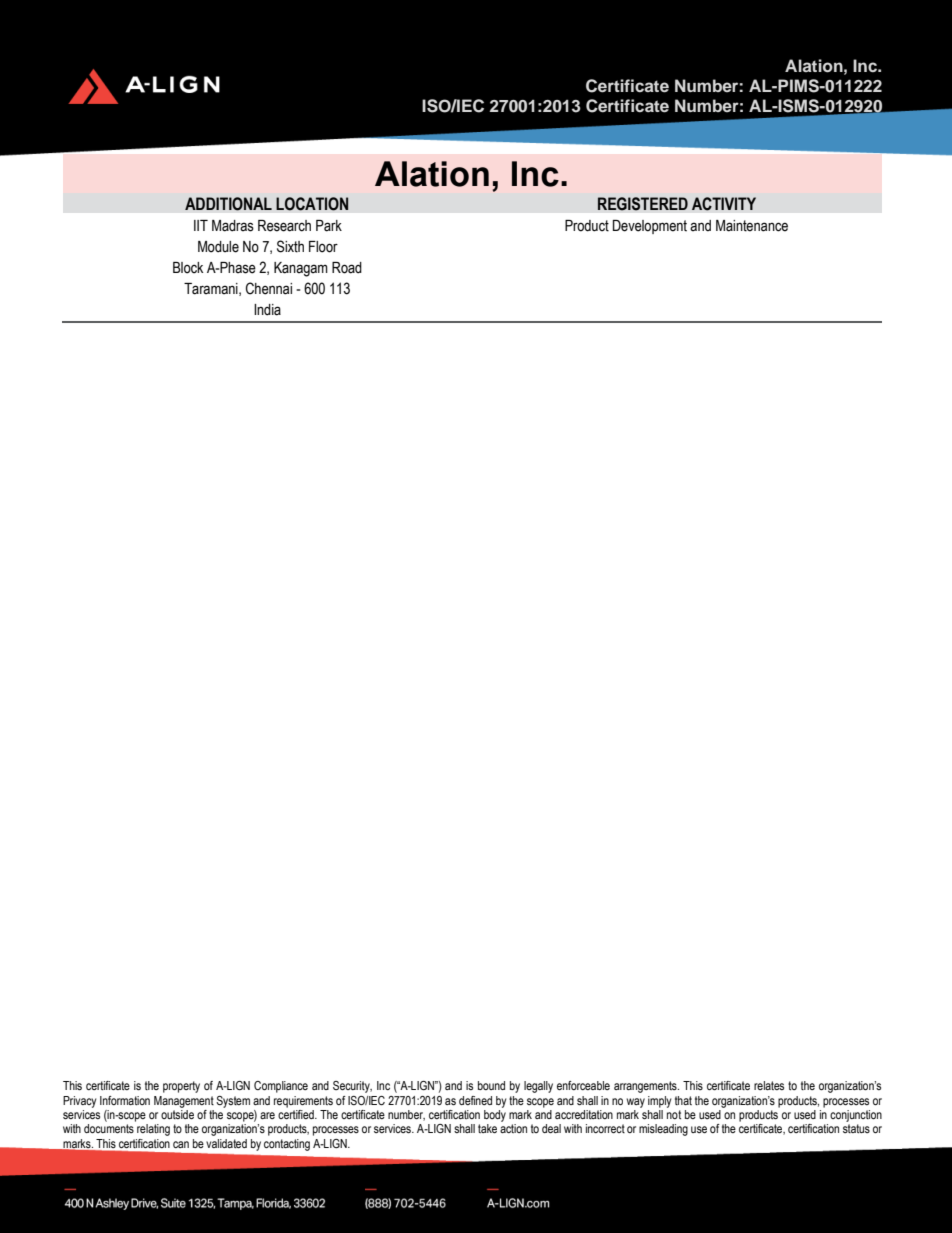 The width and height of the screenshot is (952, 1233). Describe the element at coordinates (769, 1085) in the screenshot. I see `relates` at that location.
